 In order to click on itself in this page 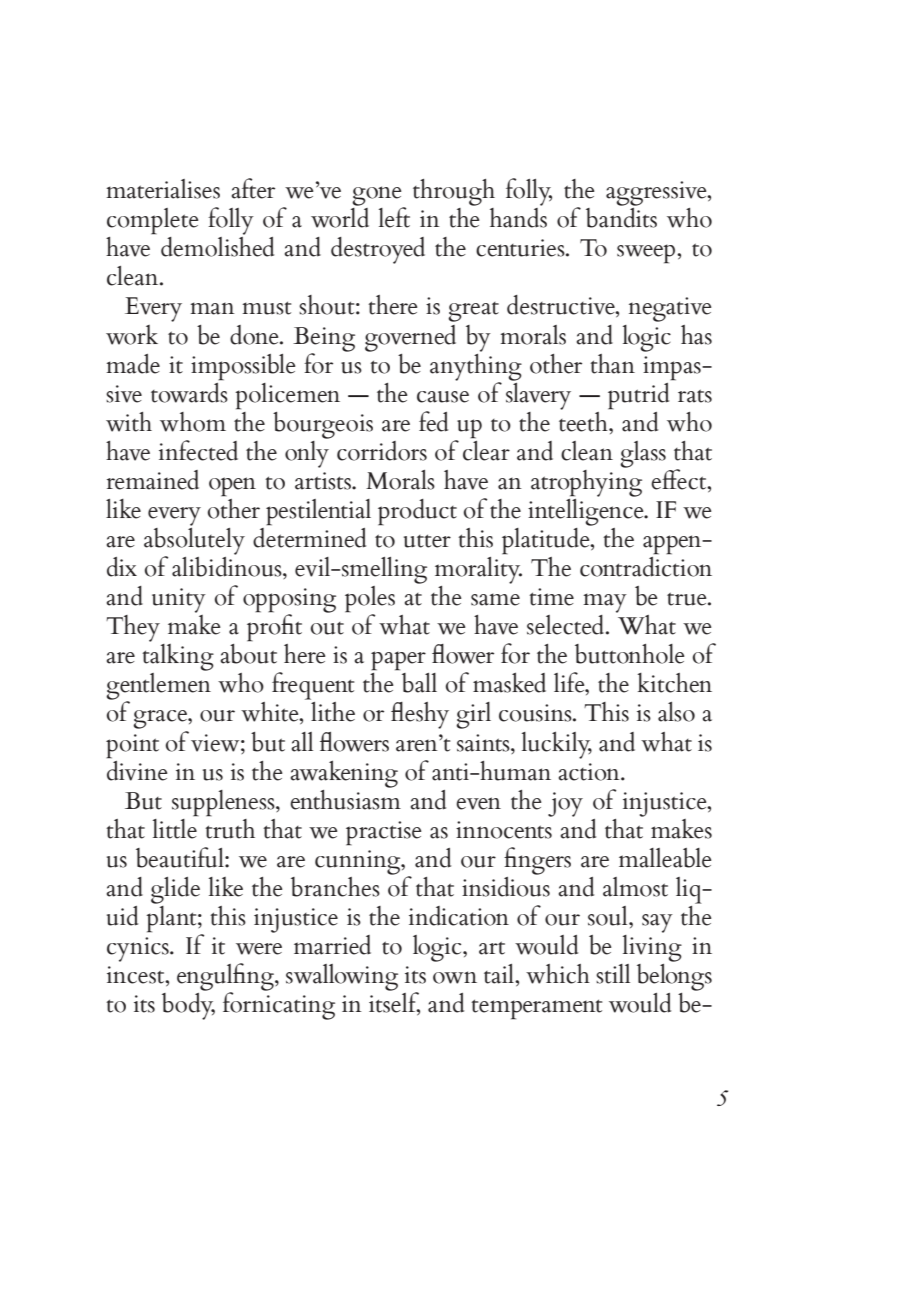, I will do `click(394, 1002)`.
